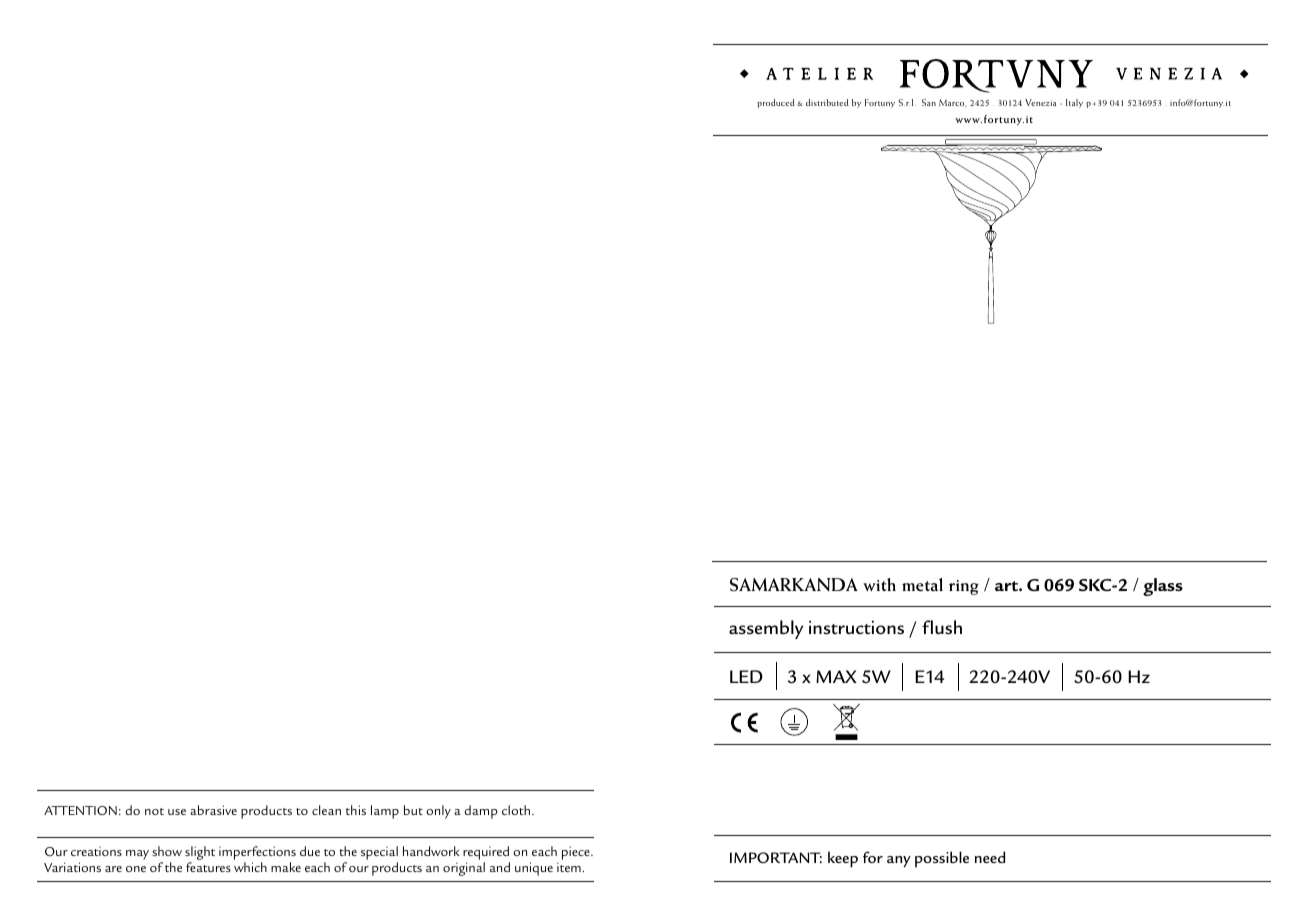 The image size is (1308, 924). What do you see at coordinates (827, 102) in the screenshot?
I see `distributed` at bounding box center [827, 102].
